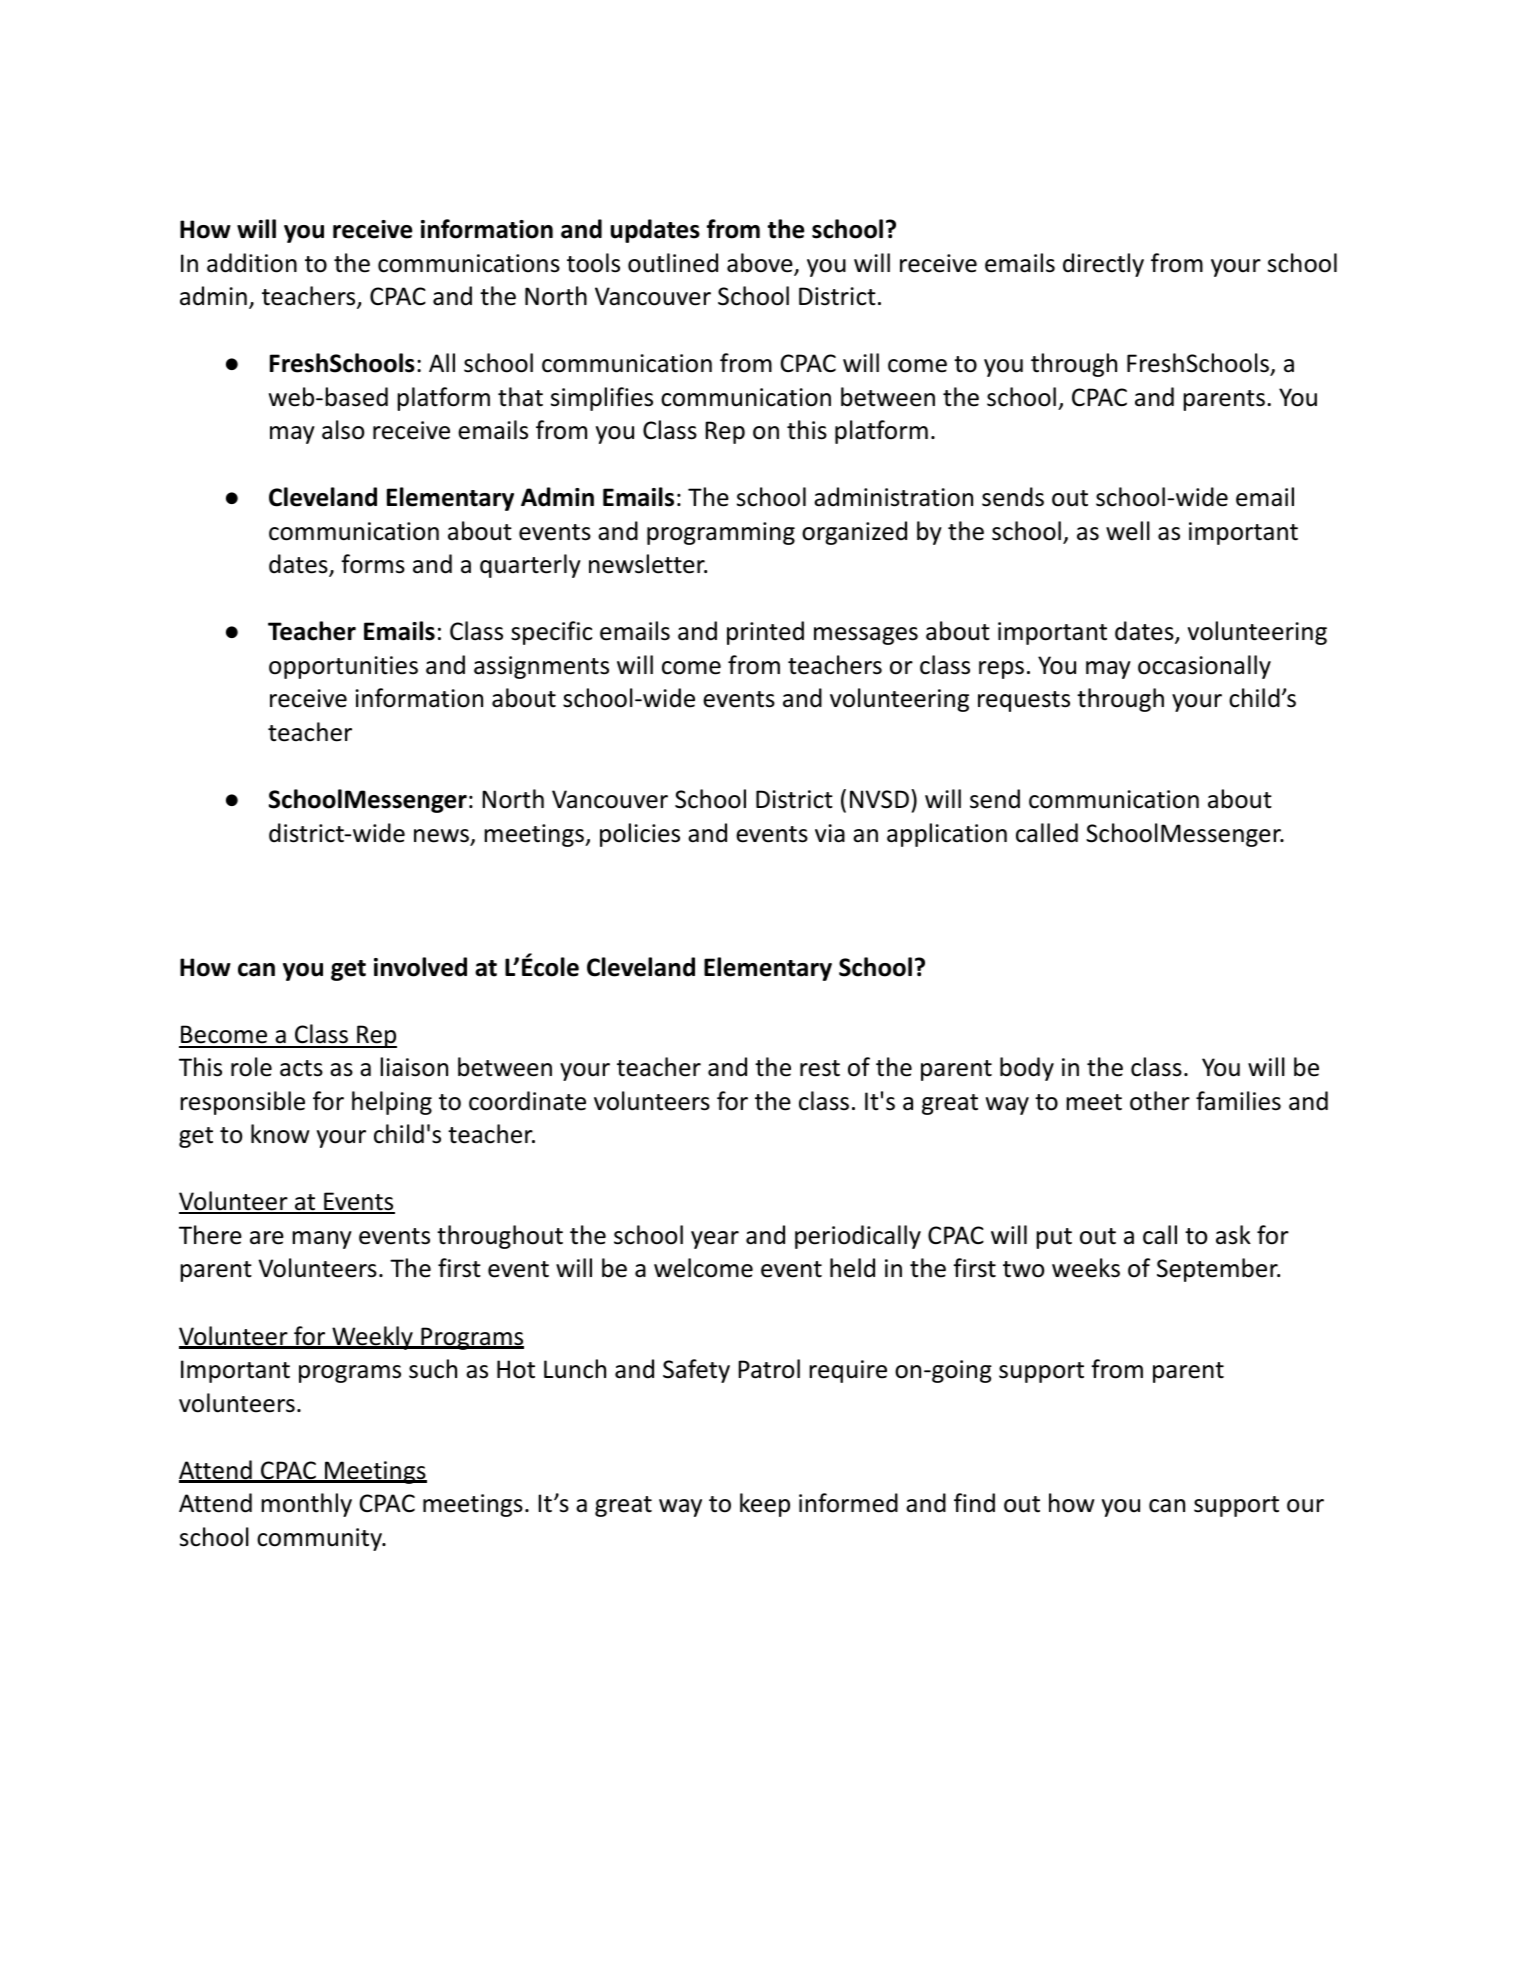 The width and height of the image is (1520, 1967). I want to click on monthly, so click(306, 1505).
